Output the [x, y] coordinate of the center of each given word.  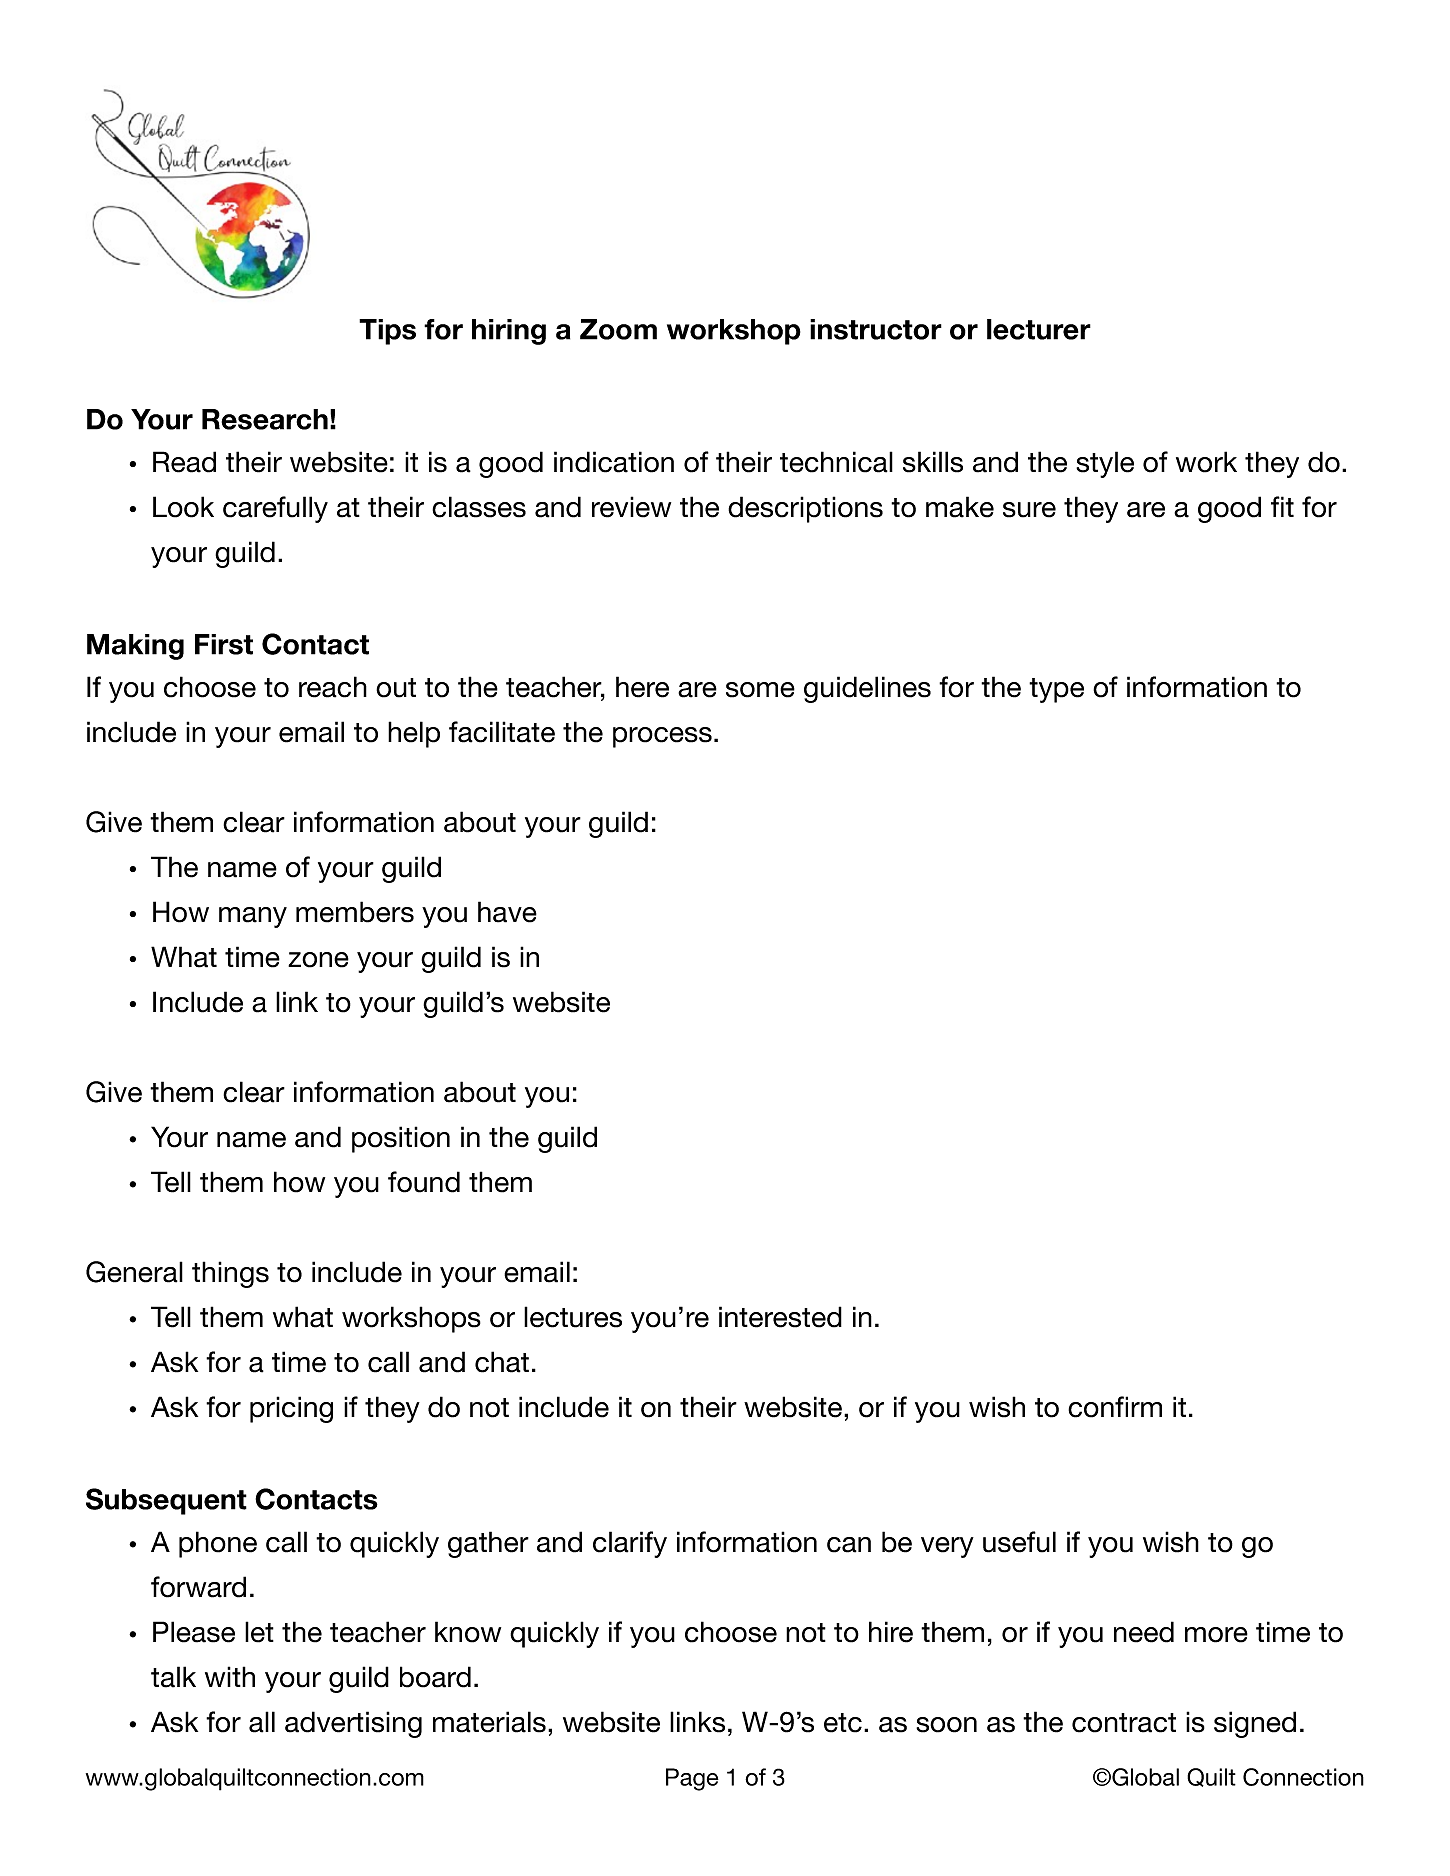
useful [1019, 1542]
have [507, 912]
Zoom [618, 329]
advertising [353, 1724]
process [662, 737]
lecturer [1039, 329]
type [1056, 690]
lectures [573, 1317]
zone [318, 960]
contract [1124, 1723]
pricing [291, 1409]
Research [265, 419]
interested [780, 1317]
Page [692, 1779]
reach [333, 687]
